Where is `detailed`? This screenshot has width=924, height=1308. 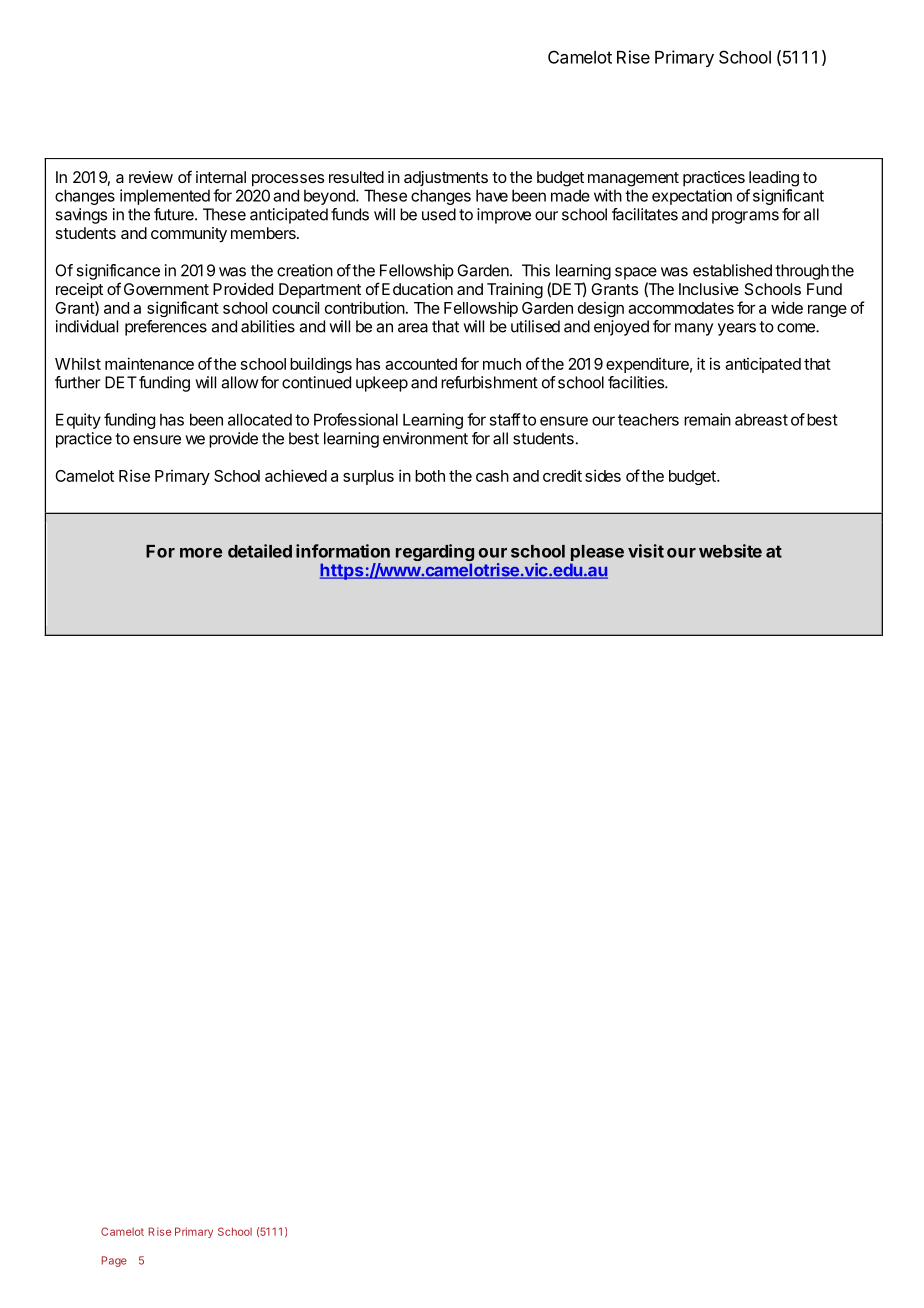 detailed is located at coordinates (260, 551).
